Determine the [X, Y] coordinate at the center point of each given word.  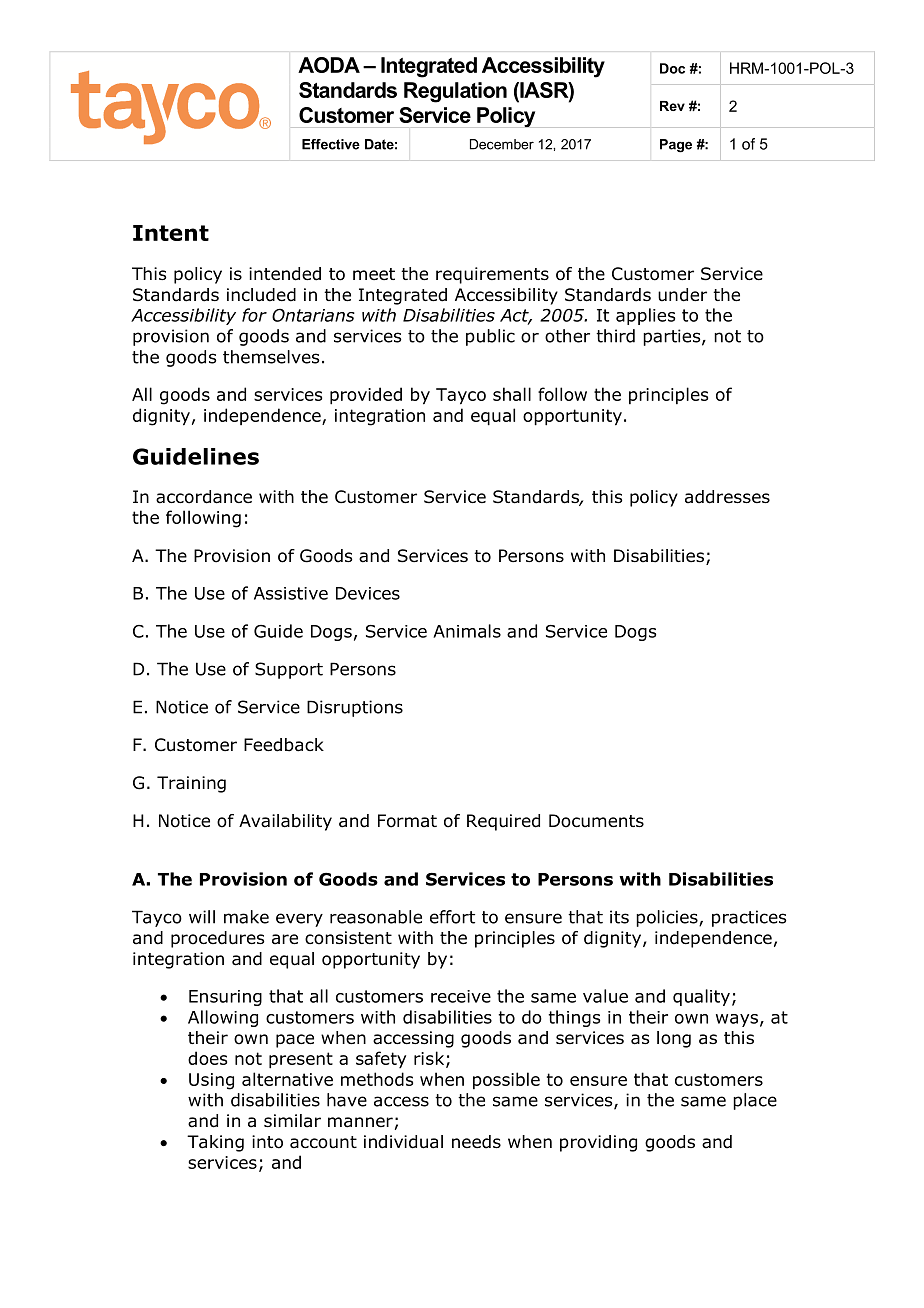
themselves [271, 357]
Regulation [455, 92]
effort [452, 917]
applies [645, 316]
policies [668, 918]
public [490, 337]
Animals [467, 631]
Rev [672, 106]
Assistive [291, 593]
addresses [727, 497]
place [755, 1101]
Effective [331, 144]
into [267, 1142]
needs [476, 1142]
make [246, 917]
